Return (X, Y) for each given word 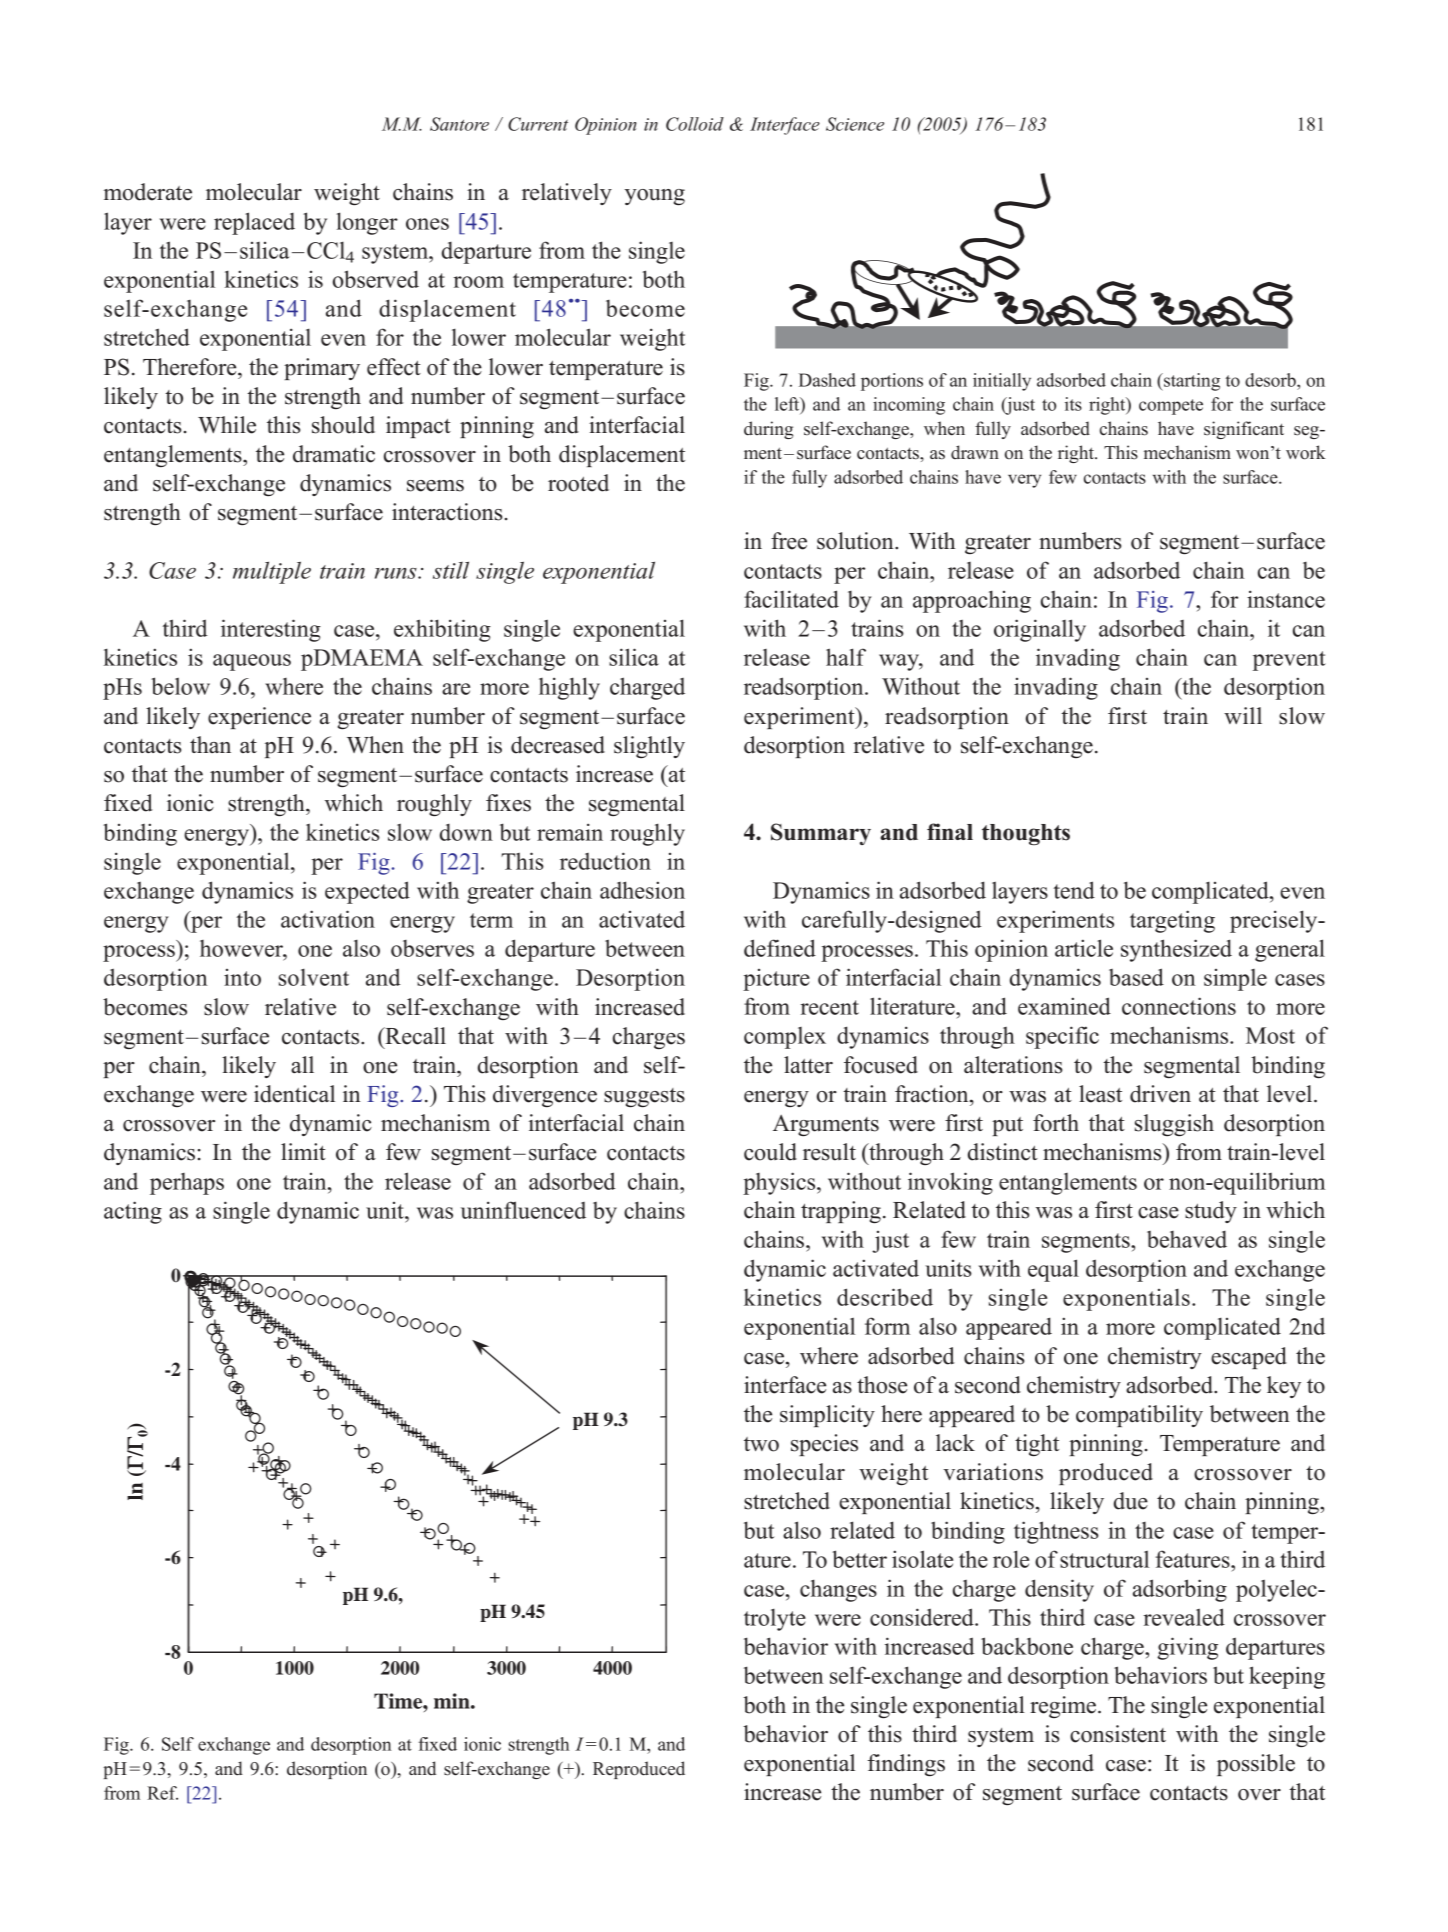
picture (776, 980)
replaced (254, 223)
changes (838, 1590)
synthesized (1176, 950)
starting (1191, 382)
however (242, 948)
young (655, 197)
